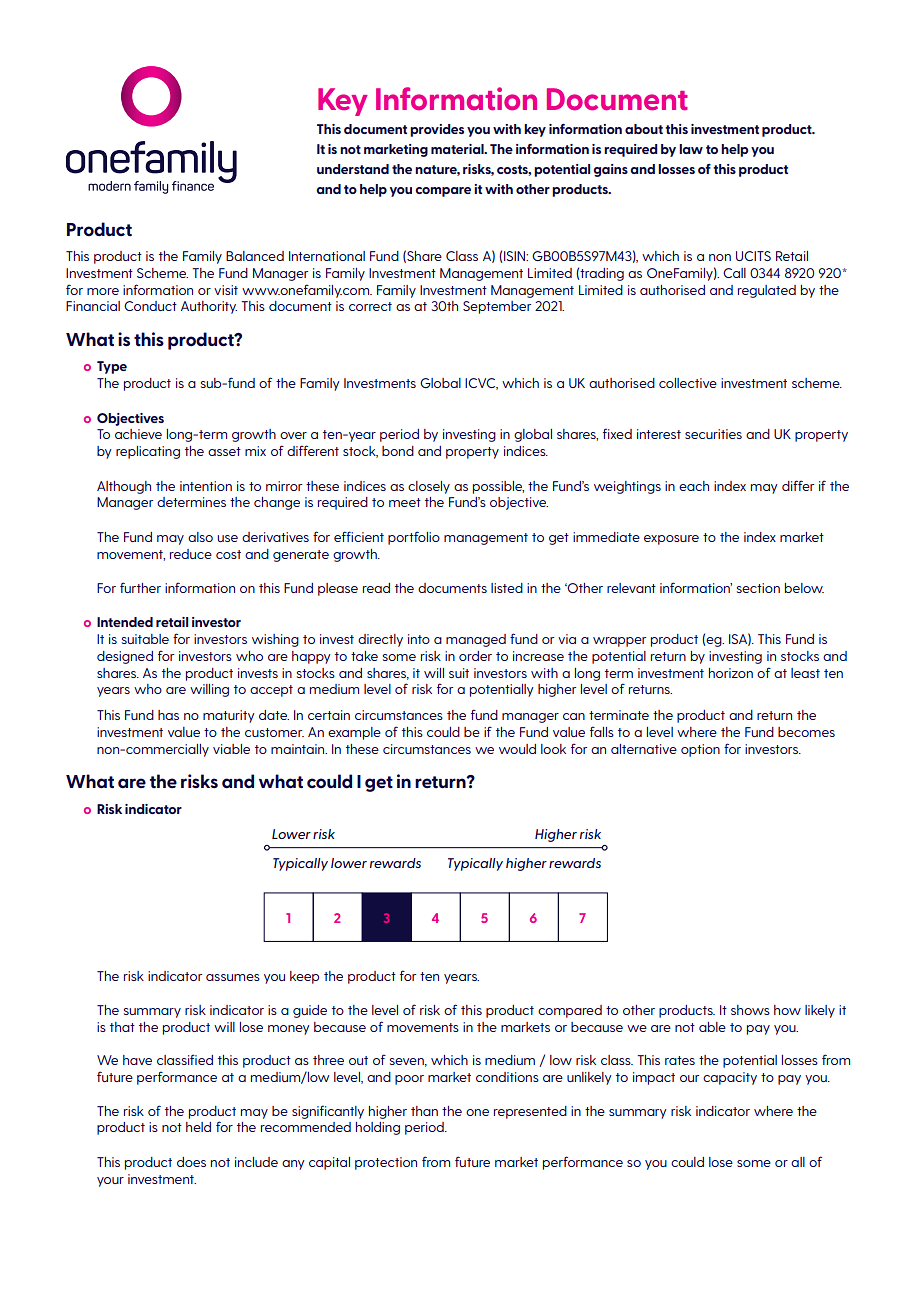  What do you see at coordinates (730, 1078) in the screenshot?
I see `capacity` at bounding box center [730, 1078].
